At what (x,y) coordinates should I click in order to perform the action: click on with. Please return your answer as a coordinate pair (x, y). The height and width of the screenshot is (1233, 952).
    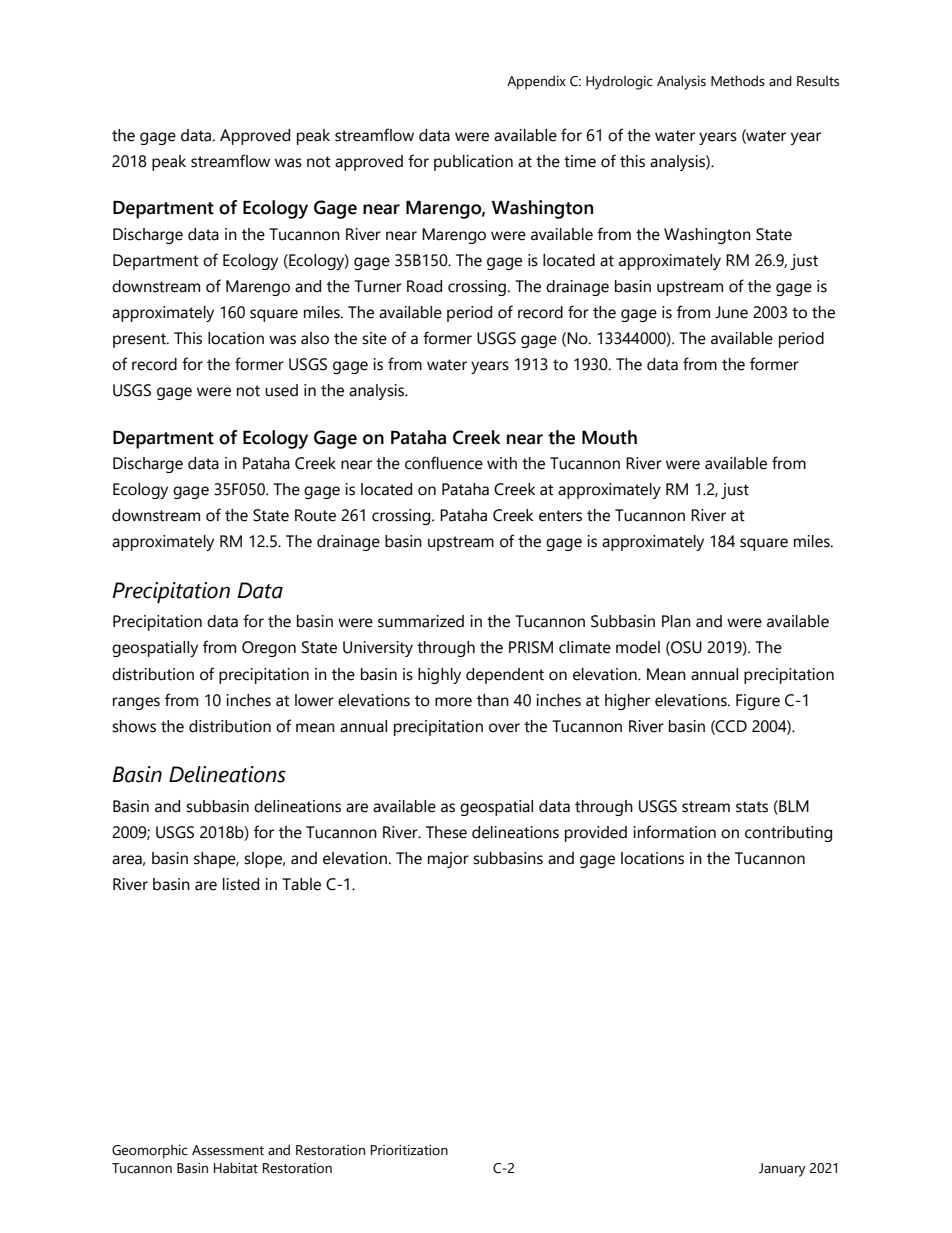
    Looking at the image, I should click on (502, 463).
